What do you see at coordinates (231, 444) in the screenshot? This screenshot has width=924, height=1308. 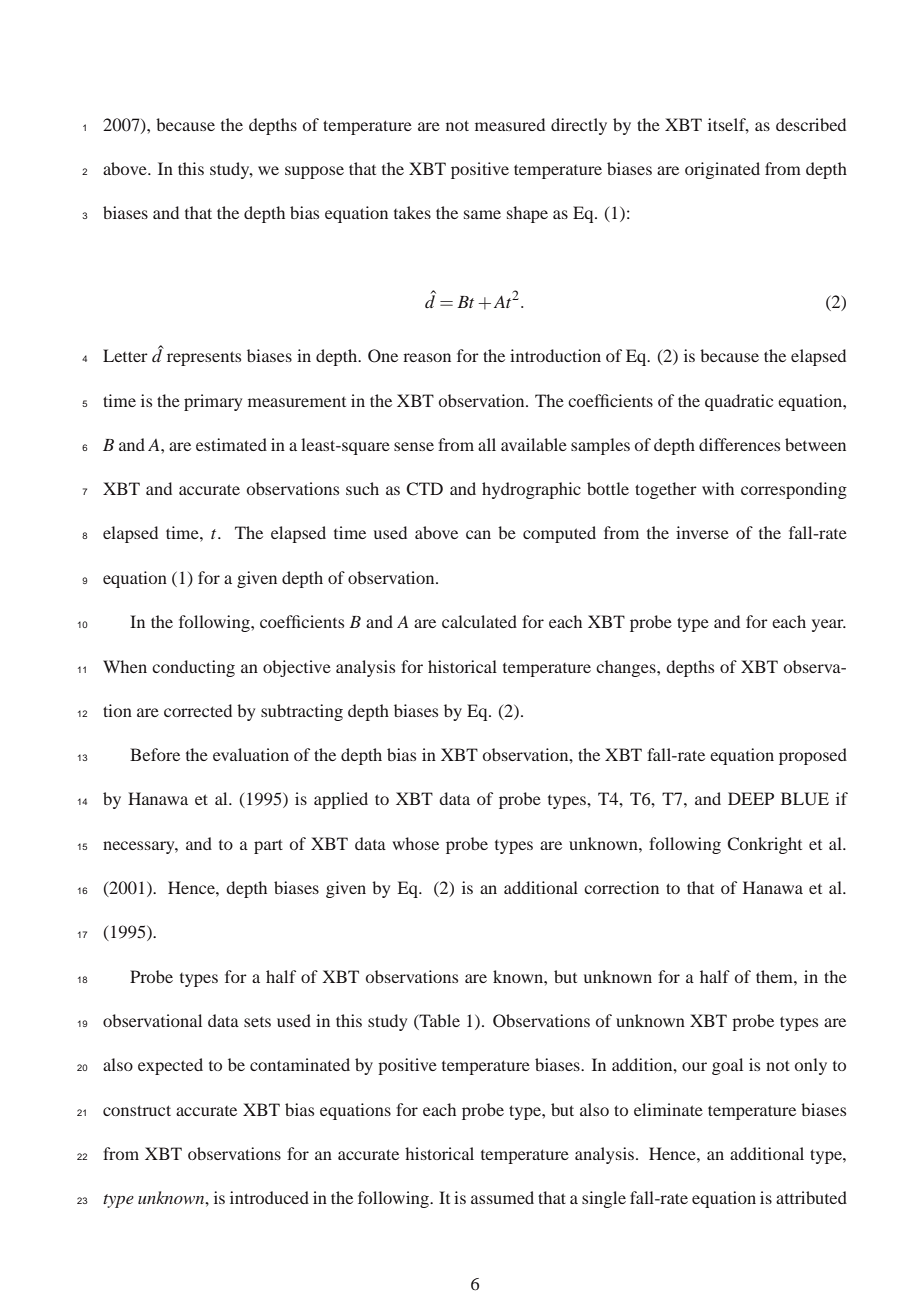 I see `estimated` at bounding box center [231, 444].
